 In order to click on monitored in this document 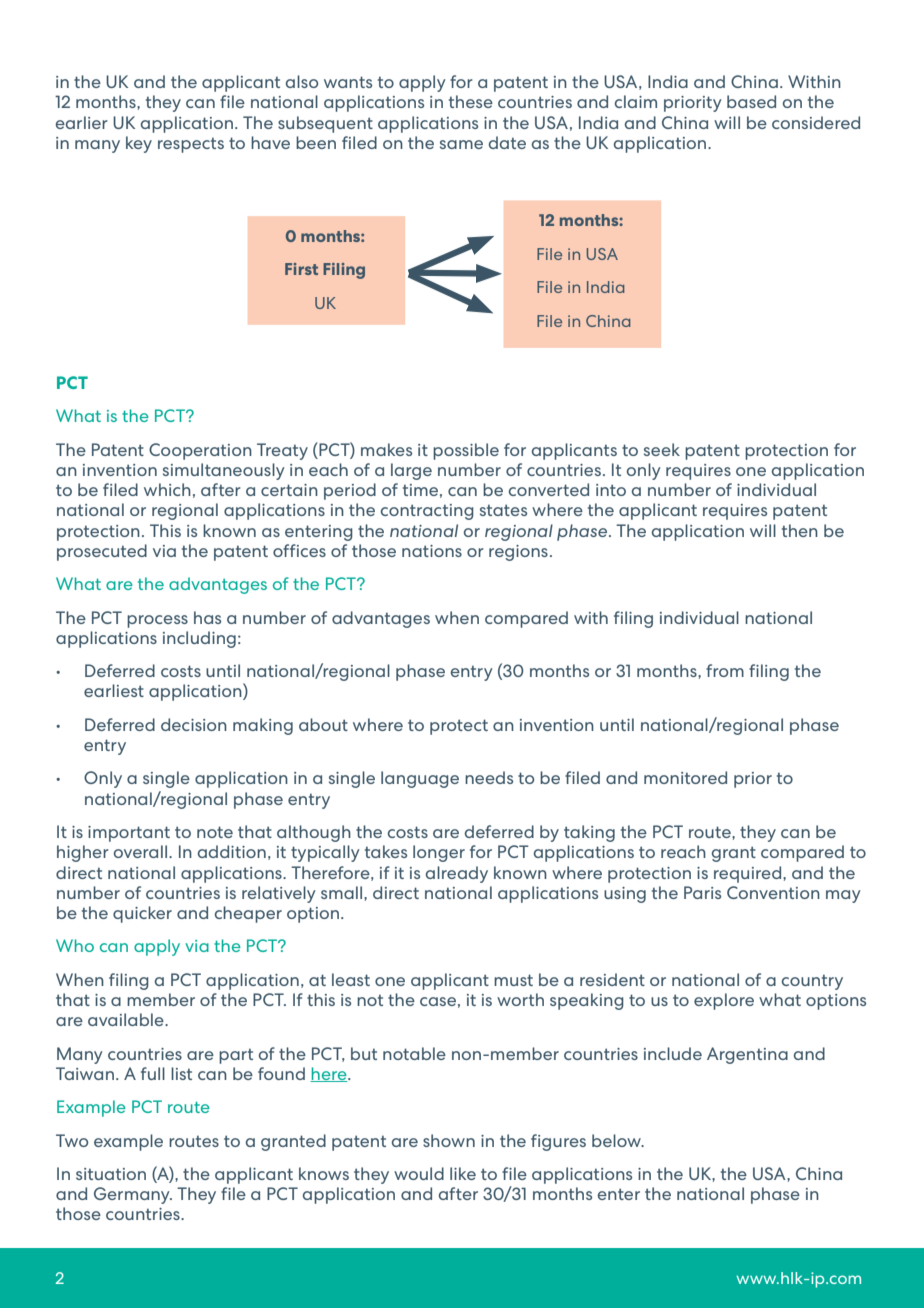, I will do `click(685, 777)`.
